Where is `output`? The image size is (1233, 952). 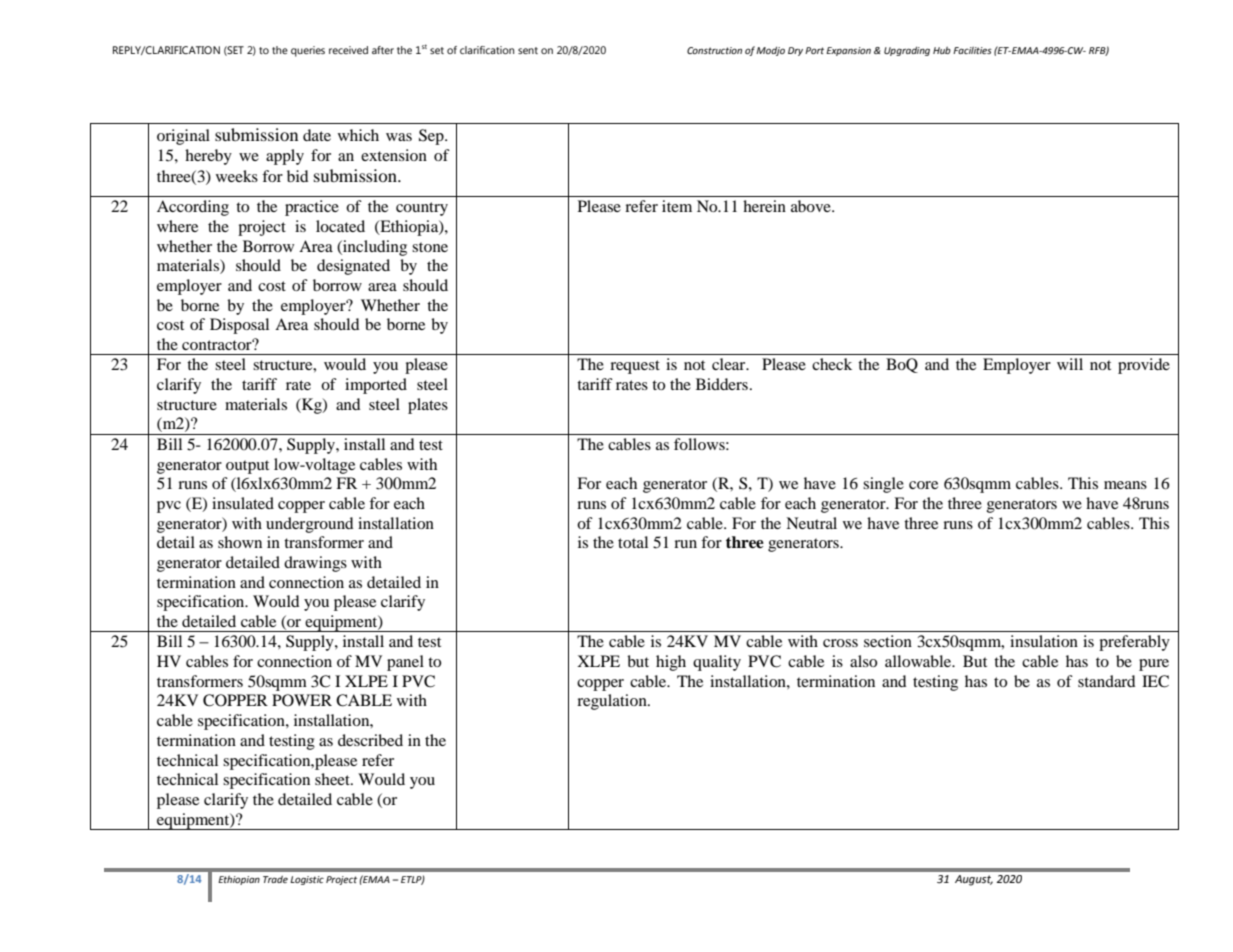
output is located at coordinates (247, 467).
